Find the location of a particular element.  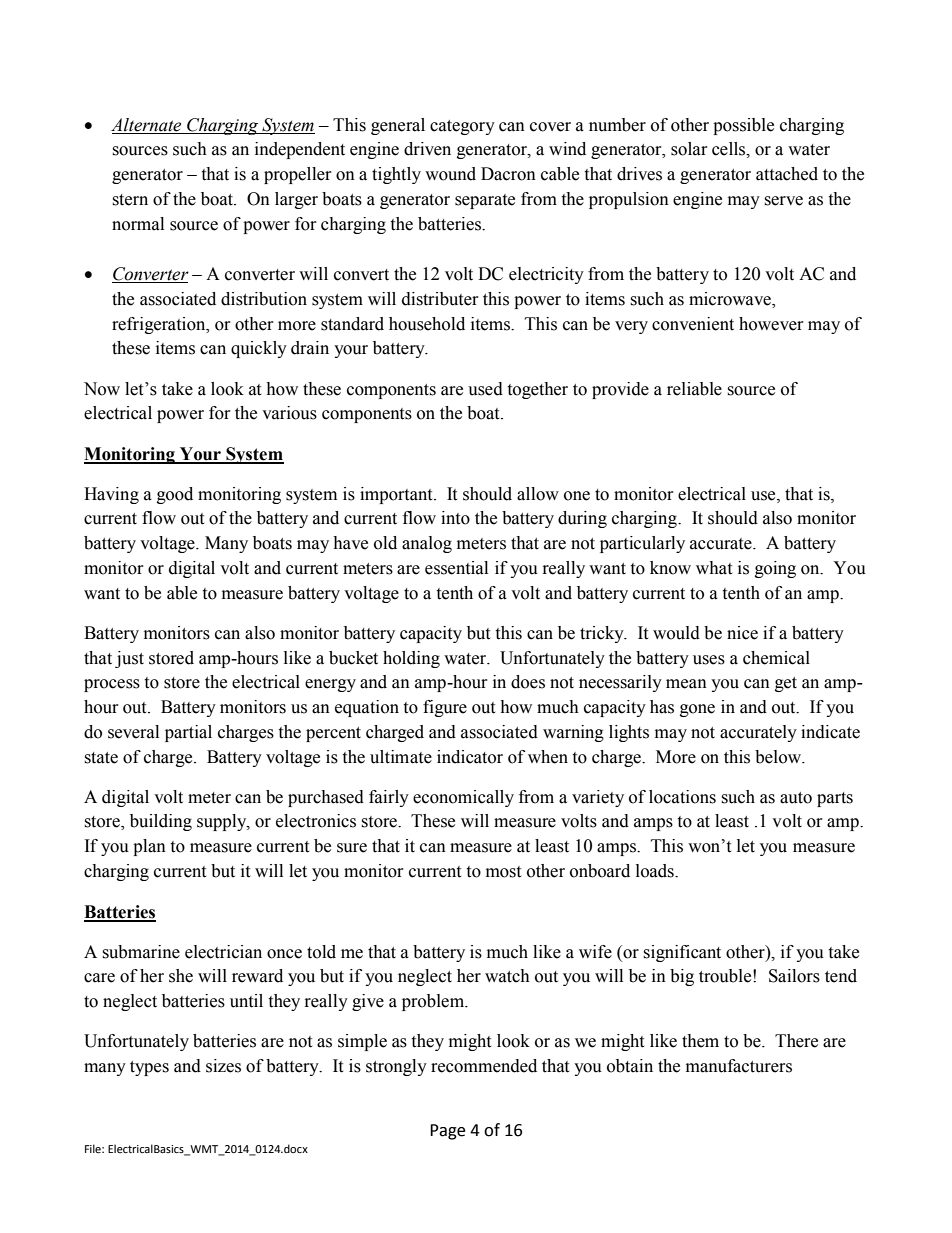

wound is located at coordinates (450, 174).
